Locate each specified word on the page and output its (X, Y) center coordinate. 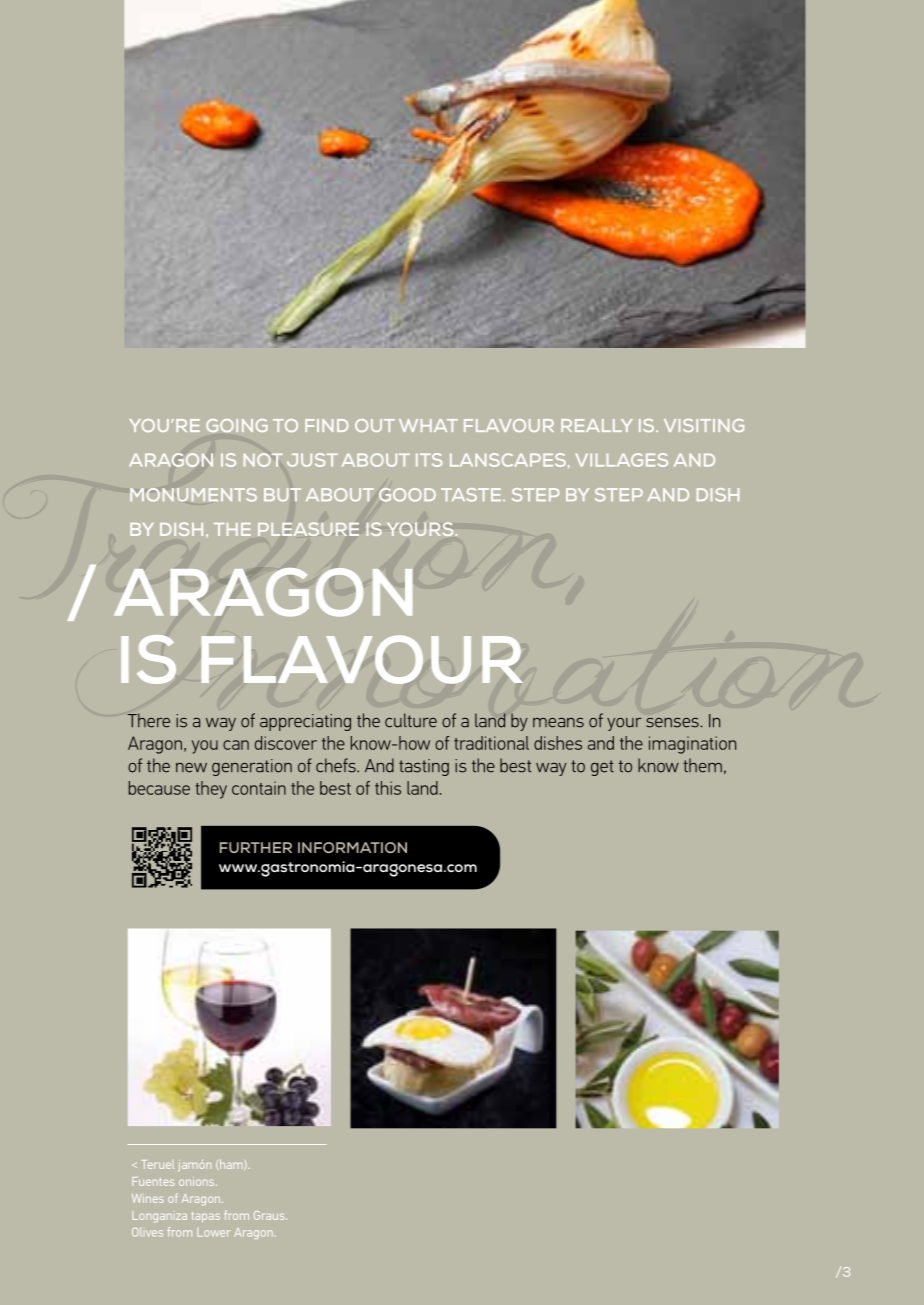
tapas (206, 1217)
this (388, 788)
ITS (429, 460)
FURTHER (256, 847)
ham (231, 1164)
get (602, 768)
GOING (237, 425)
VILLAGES (622, 460)
